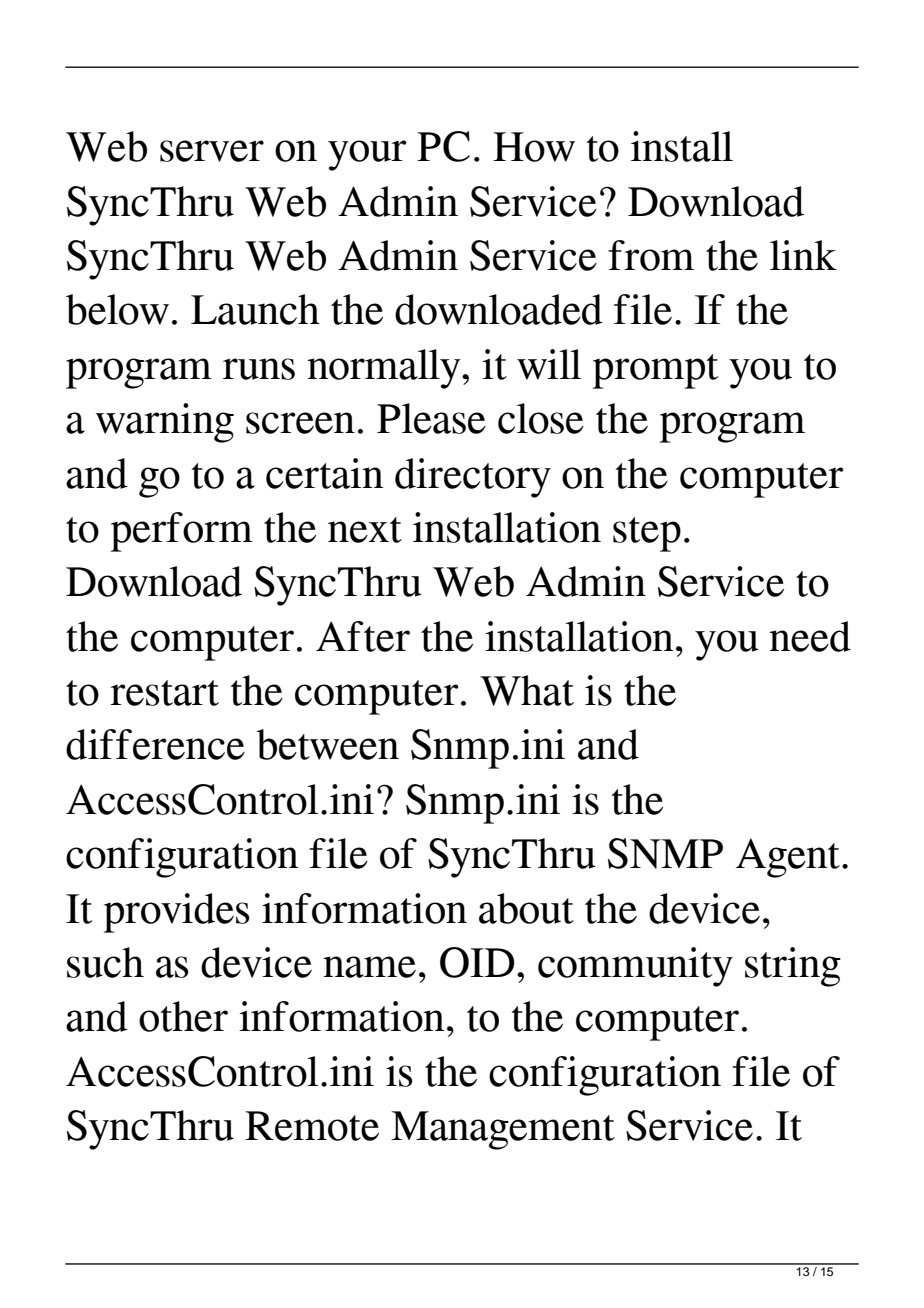 The image size is (924, 1308). What do you see at coordinates (182, 532) in the screenshot?
I see `perform` at bounding box center [182, 532].
